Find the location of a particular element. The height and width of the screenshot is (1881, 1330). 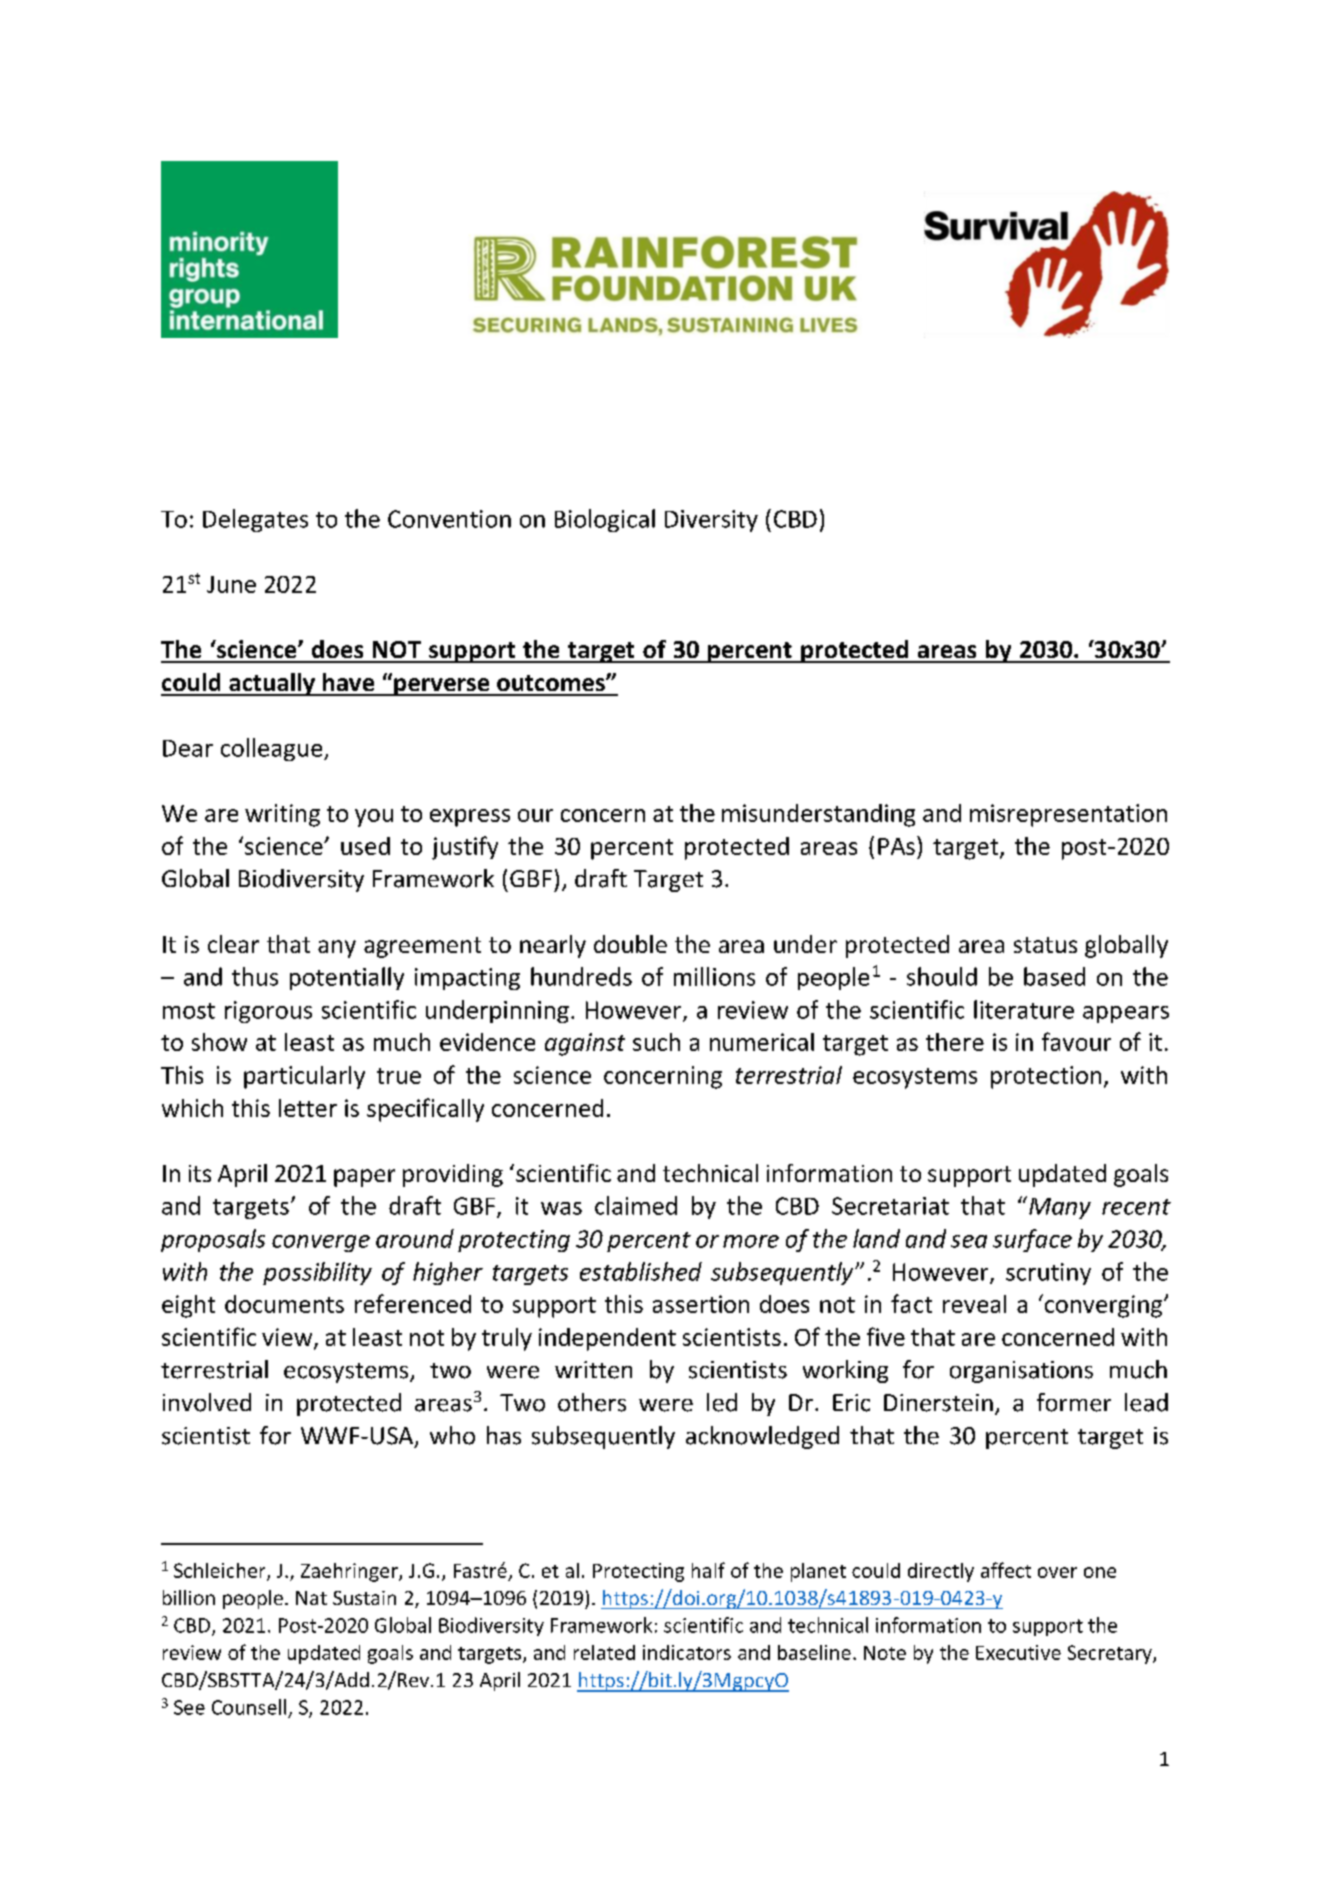

scrutiny is located at coordinates (1048, 1274).
